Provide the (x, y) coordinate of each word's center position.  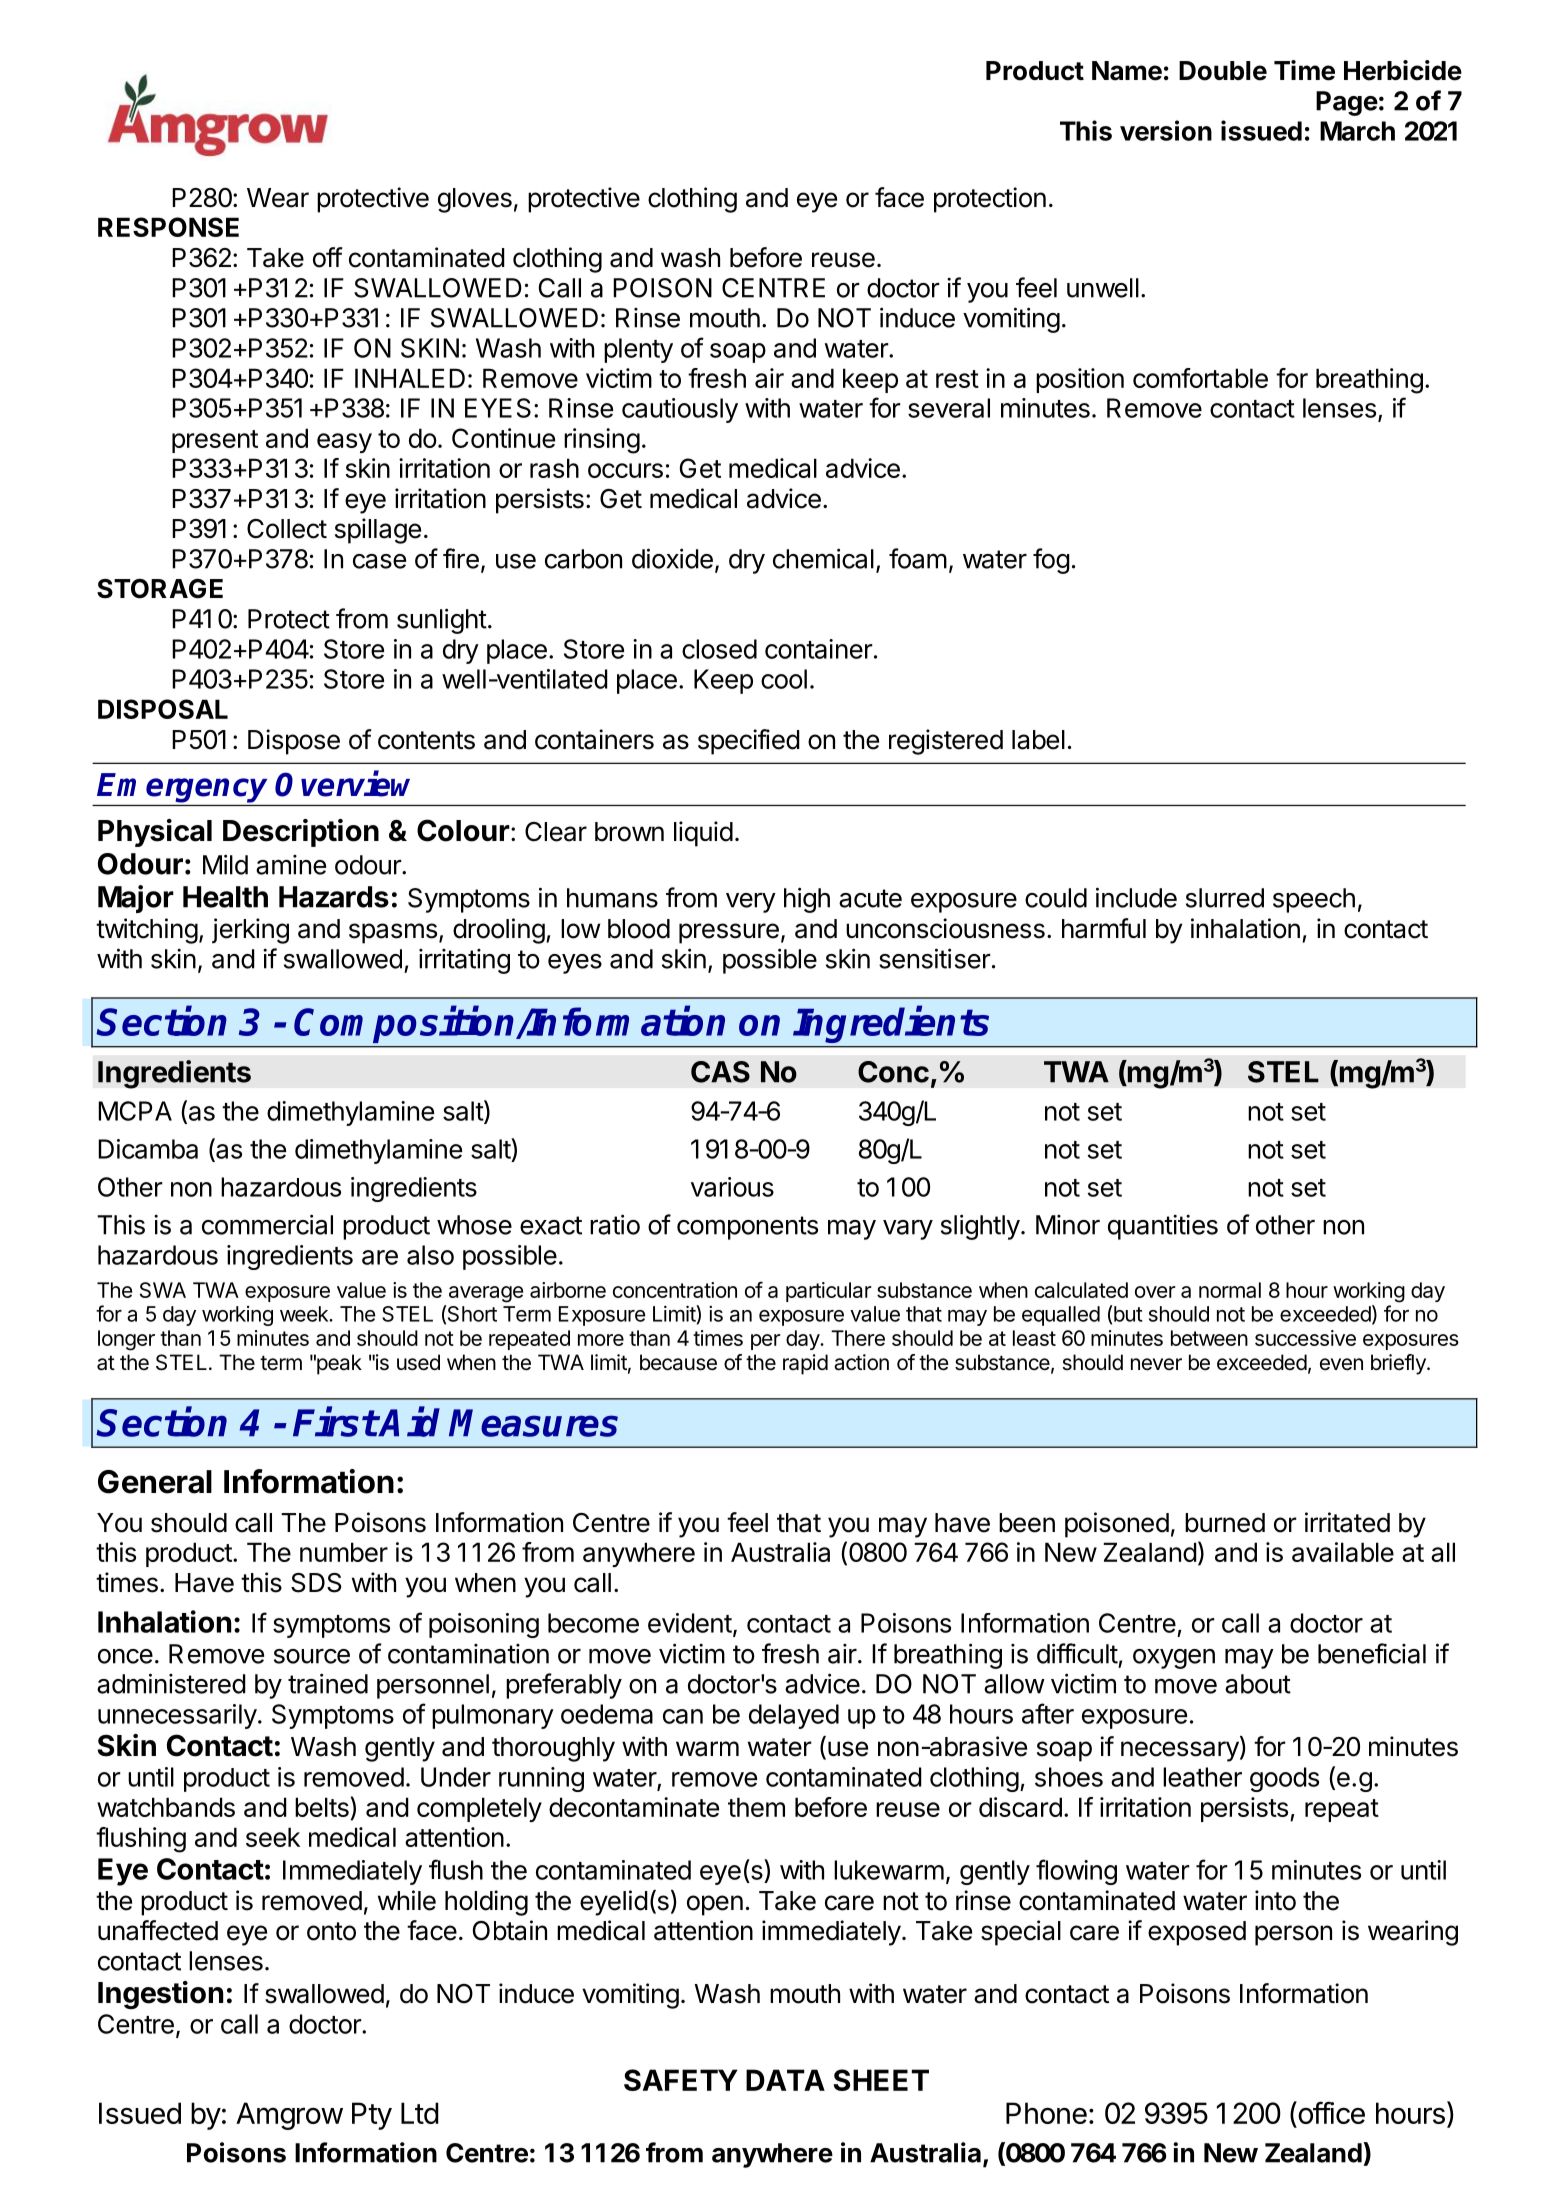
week (305, 1314)
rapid (805, 1364)
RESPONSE (168, 227)
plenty (638, 350)
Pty (372, 2116)
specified (749, 742)
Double (1223, 71)
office (1330, 2112)
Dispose (294, 742)
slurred (1225, 898)
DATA (785, 2080)
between (1209, 1338)
